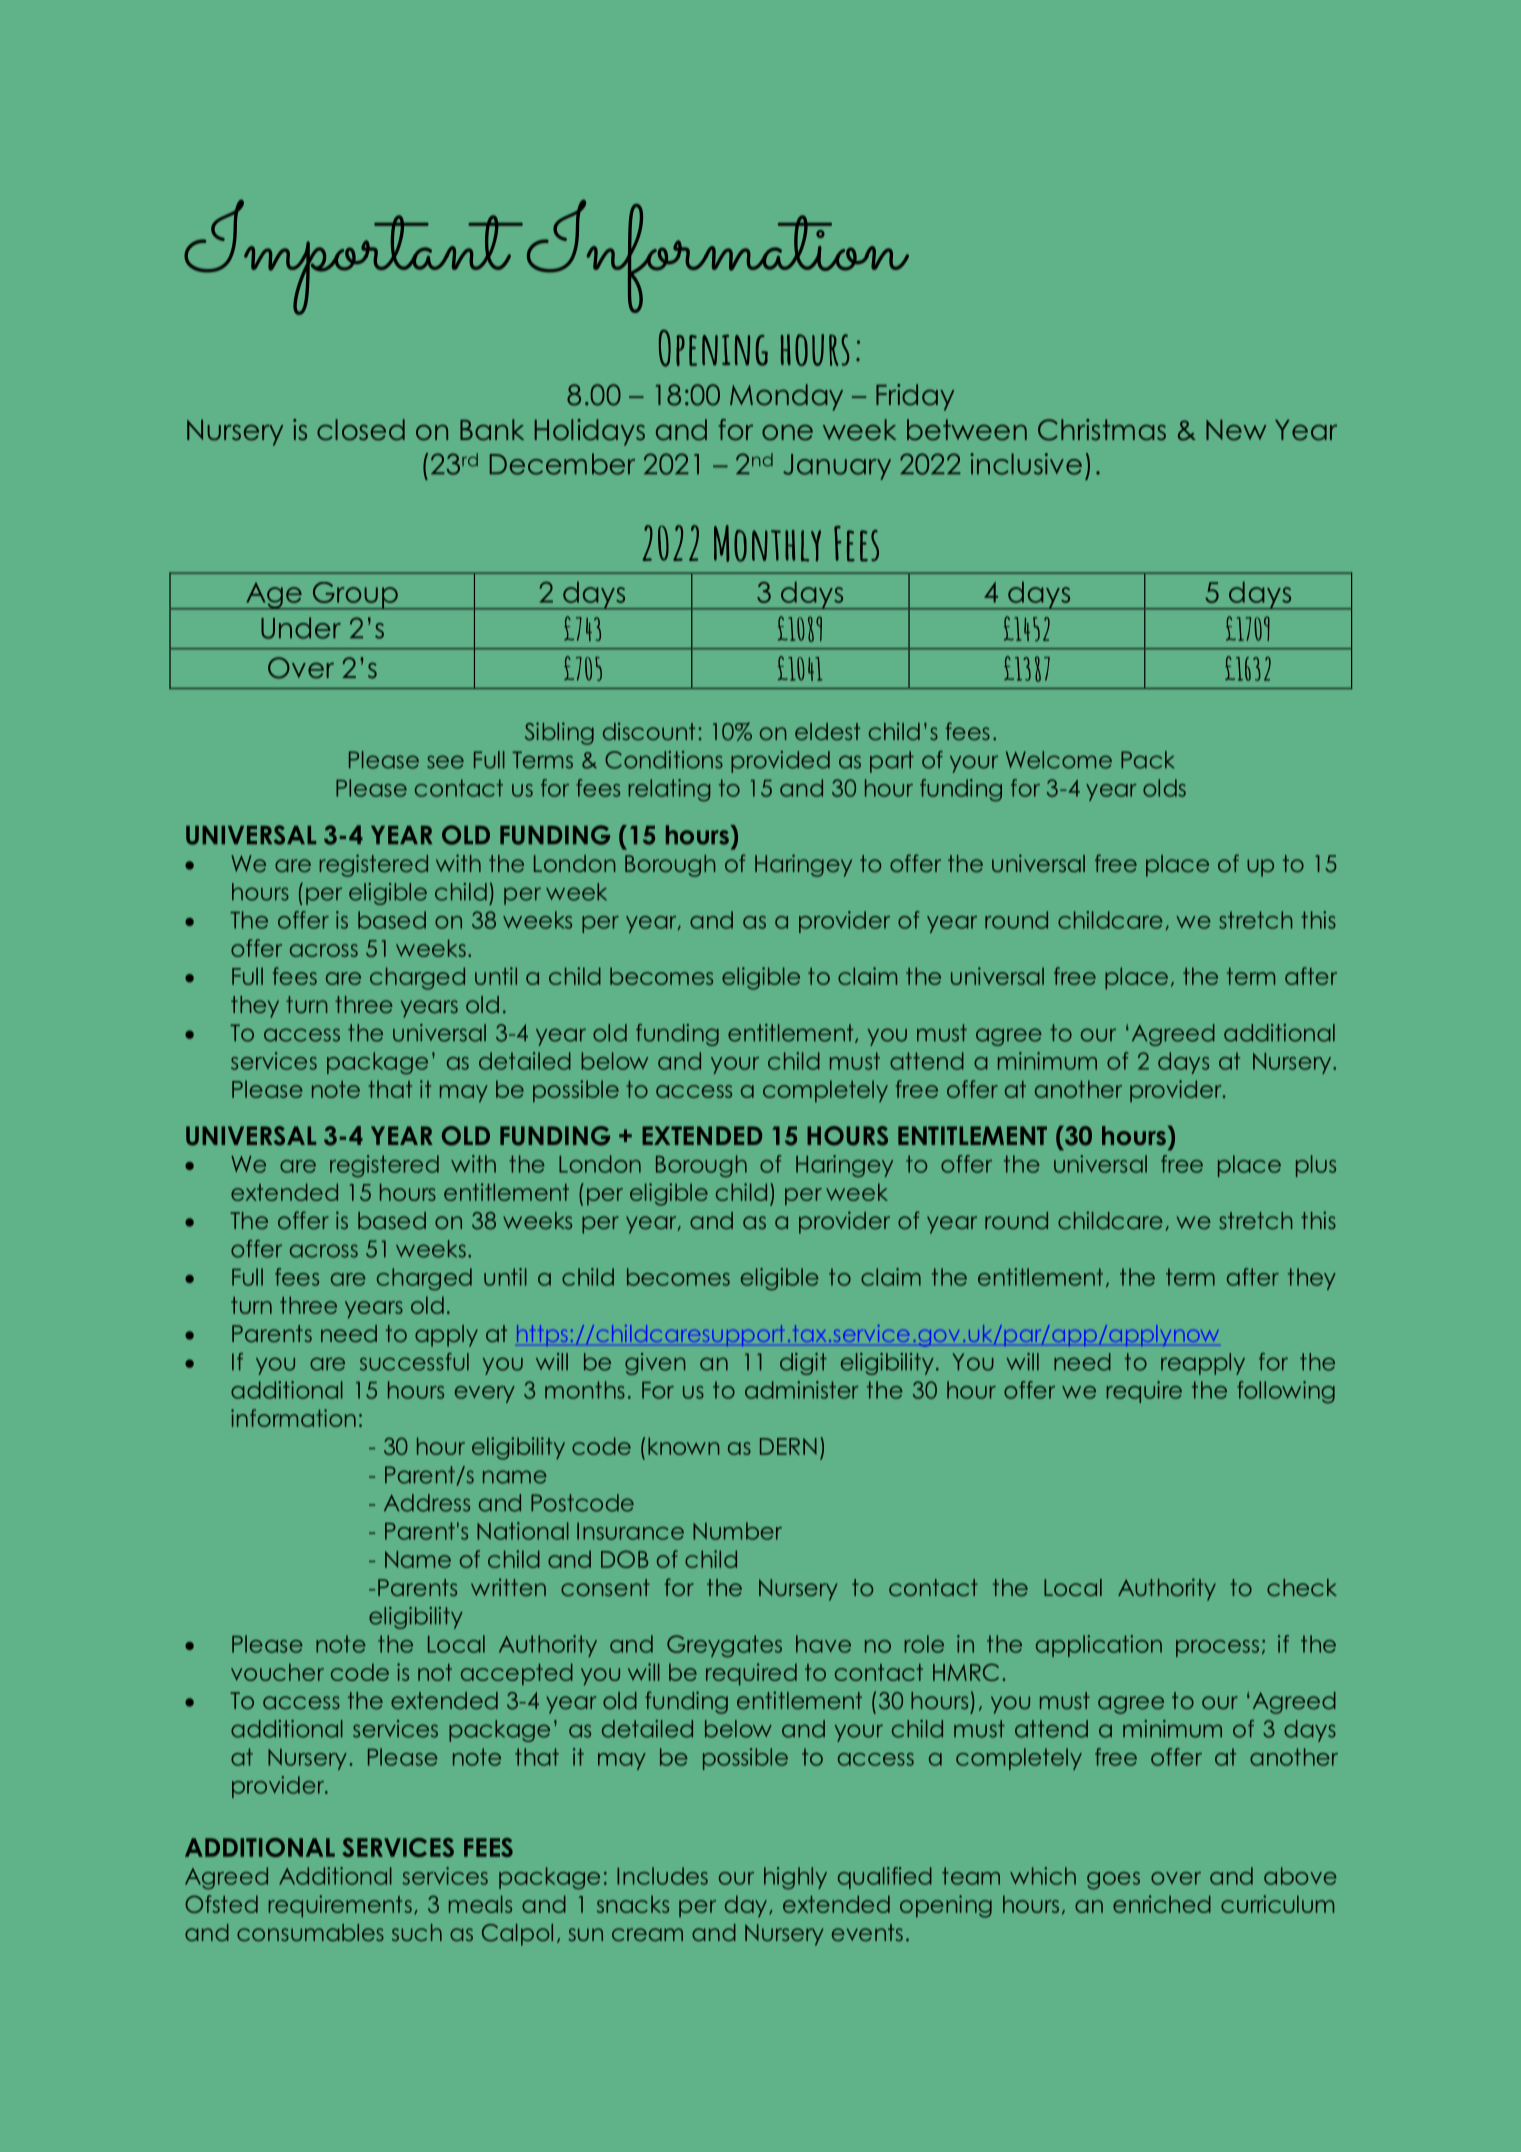  What do you see at coordinates (803, 1364) in the screenshot?
I see `digit` at bounding box center [803, 1364].
